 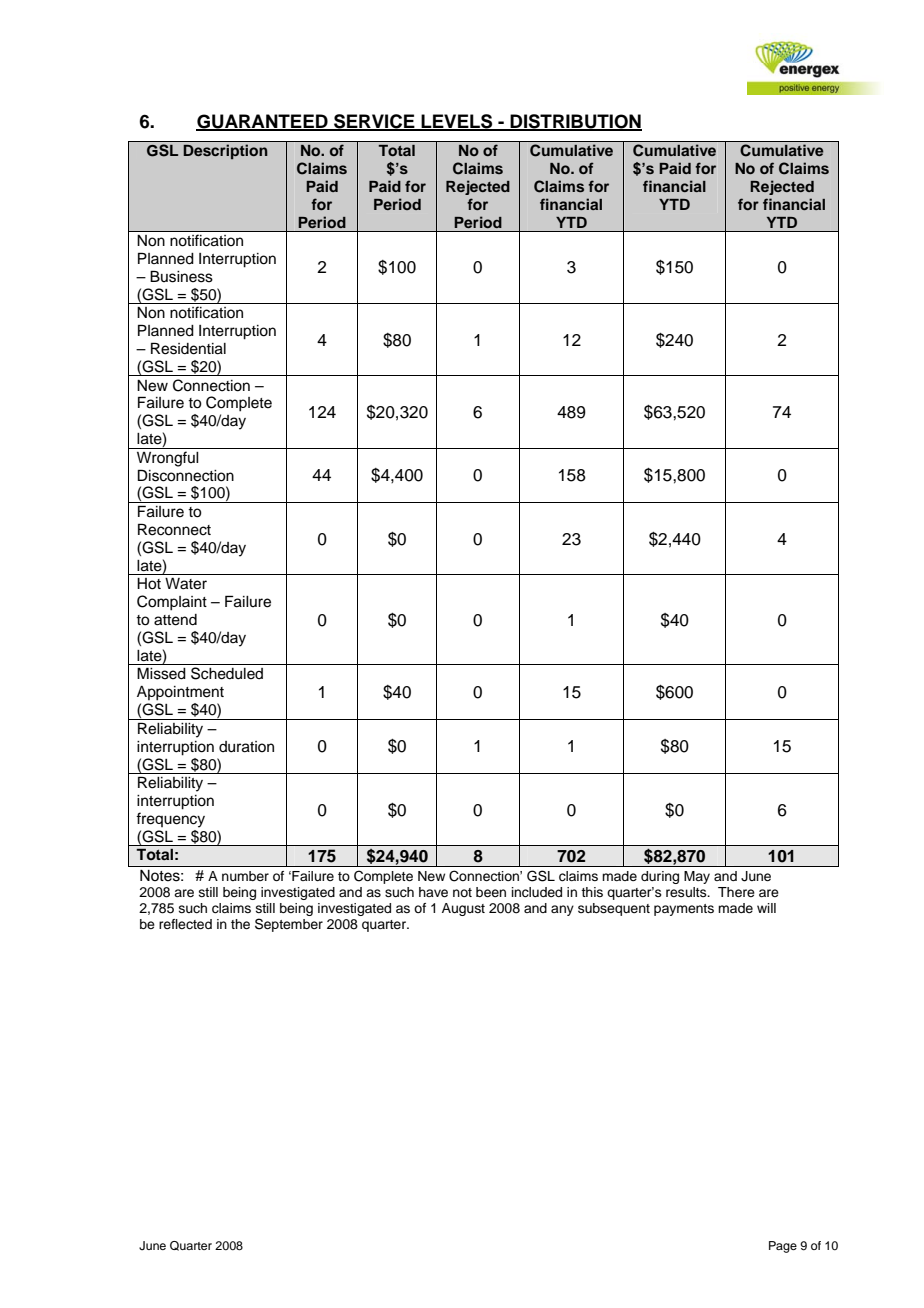 I want to click on duration, so click(x=246, y=747).
